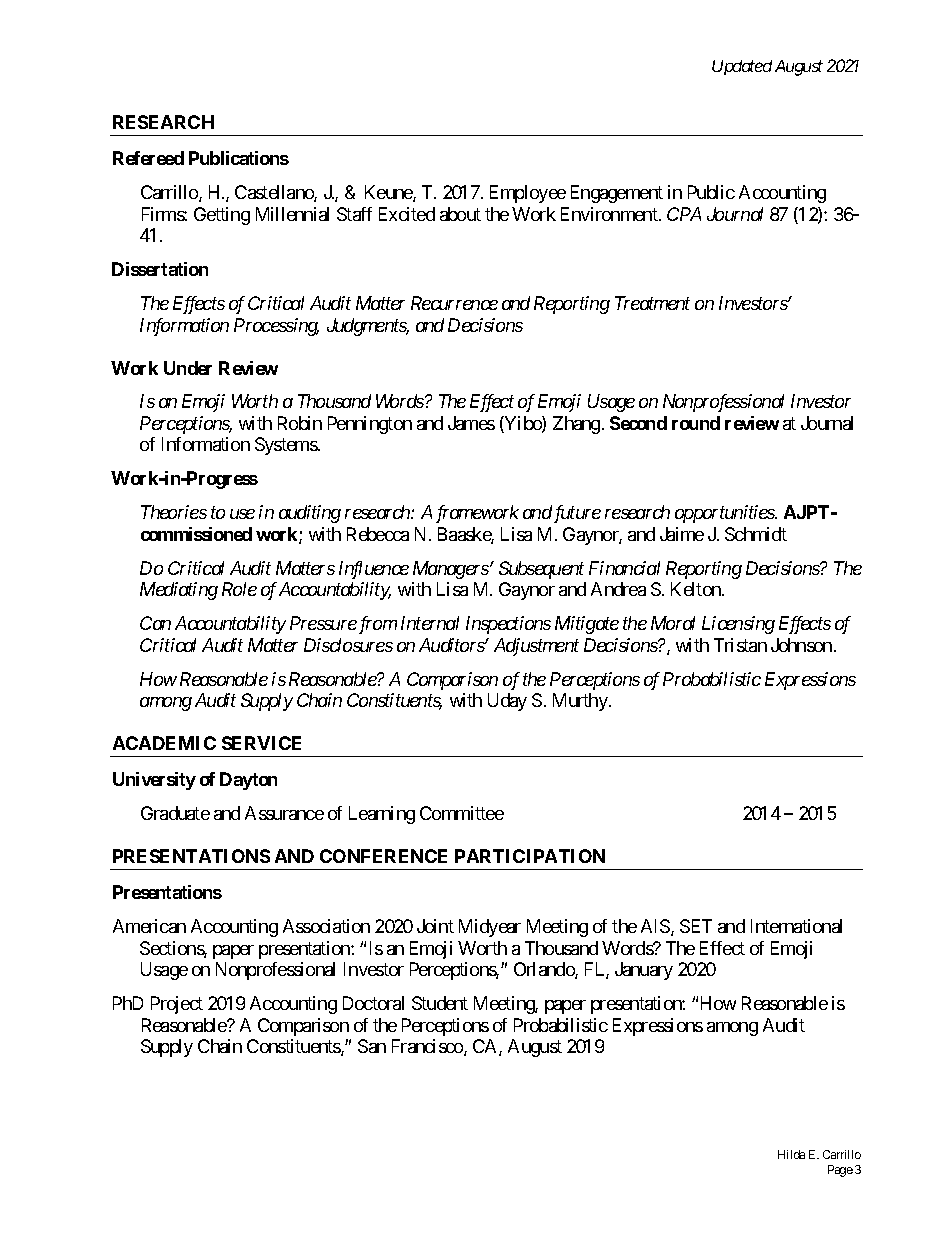 The width and height of the screenshot is (952, 1233). What do you see at coordinates (177, 1005) in the screenshot?
I see `Project` at bounding box center [177, 1005].
